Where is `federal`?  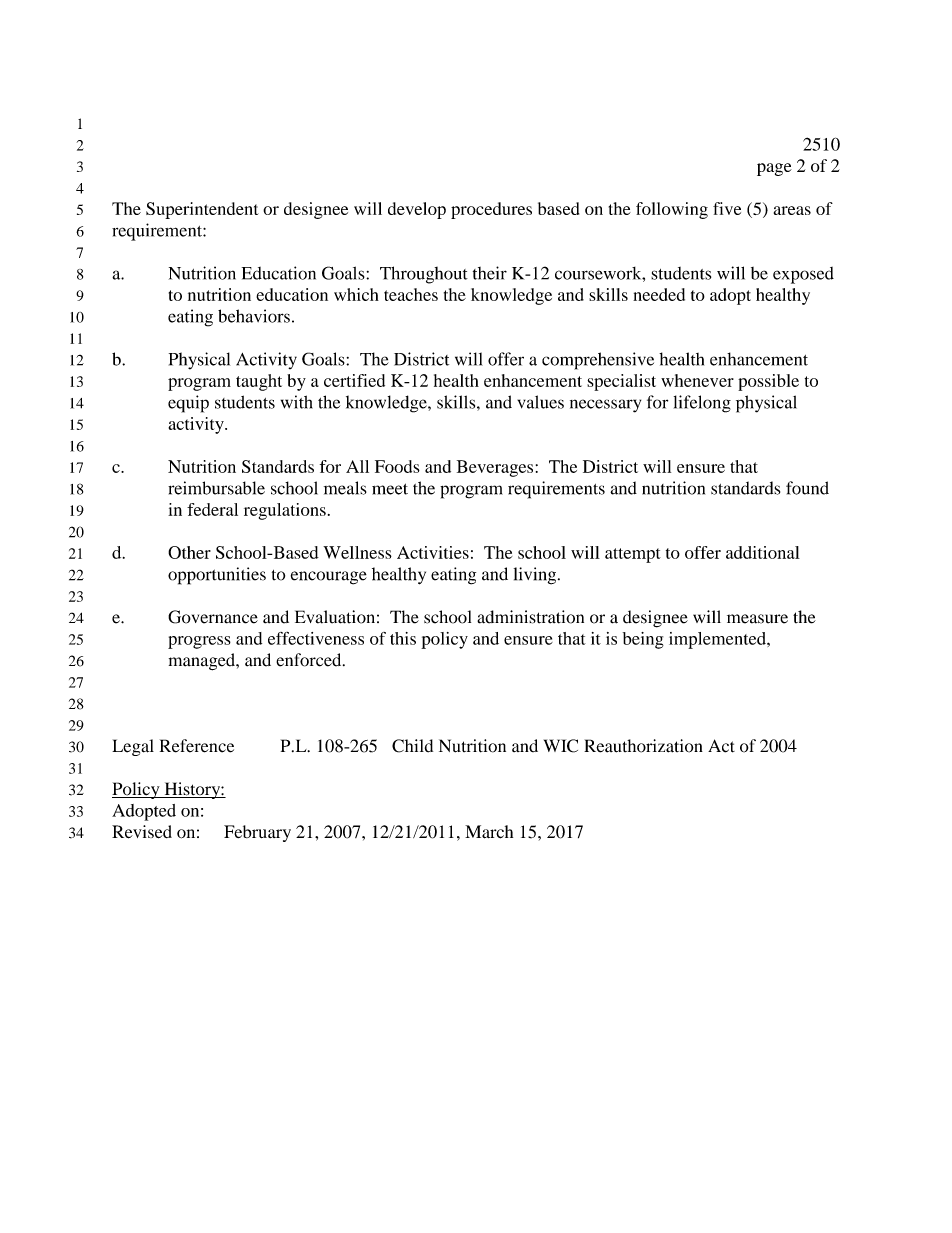 federal is located at coordinates (212, 509).
